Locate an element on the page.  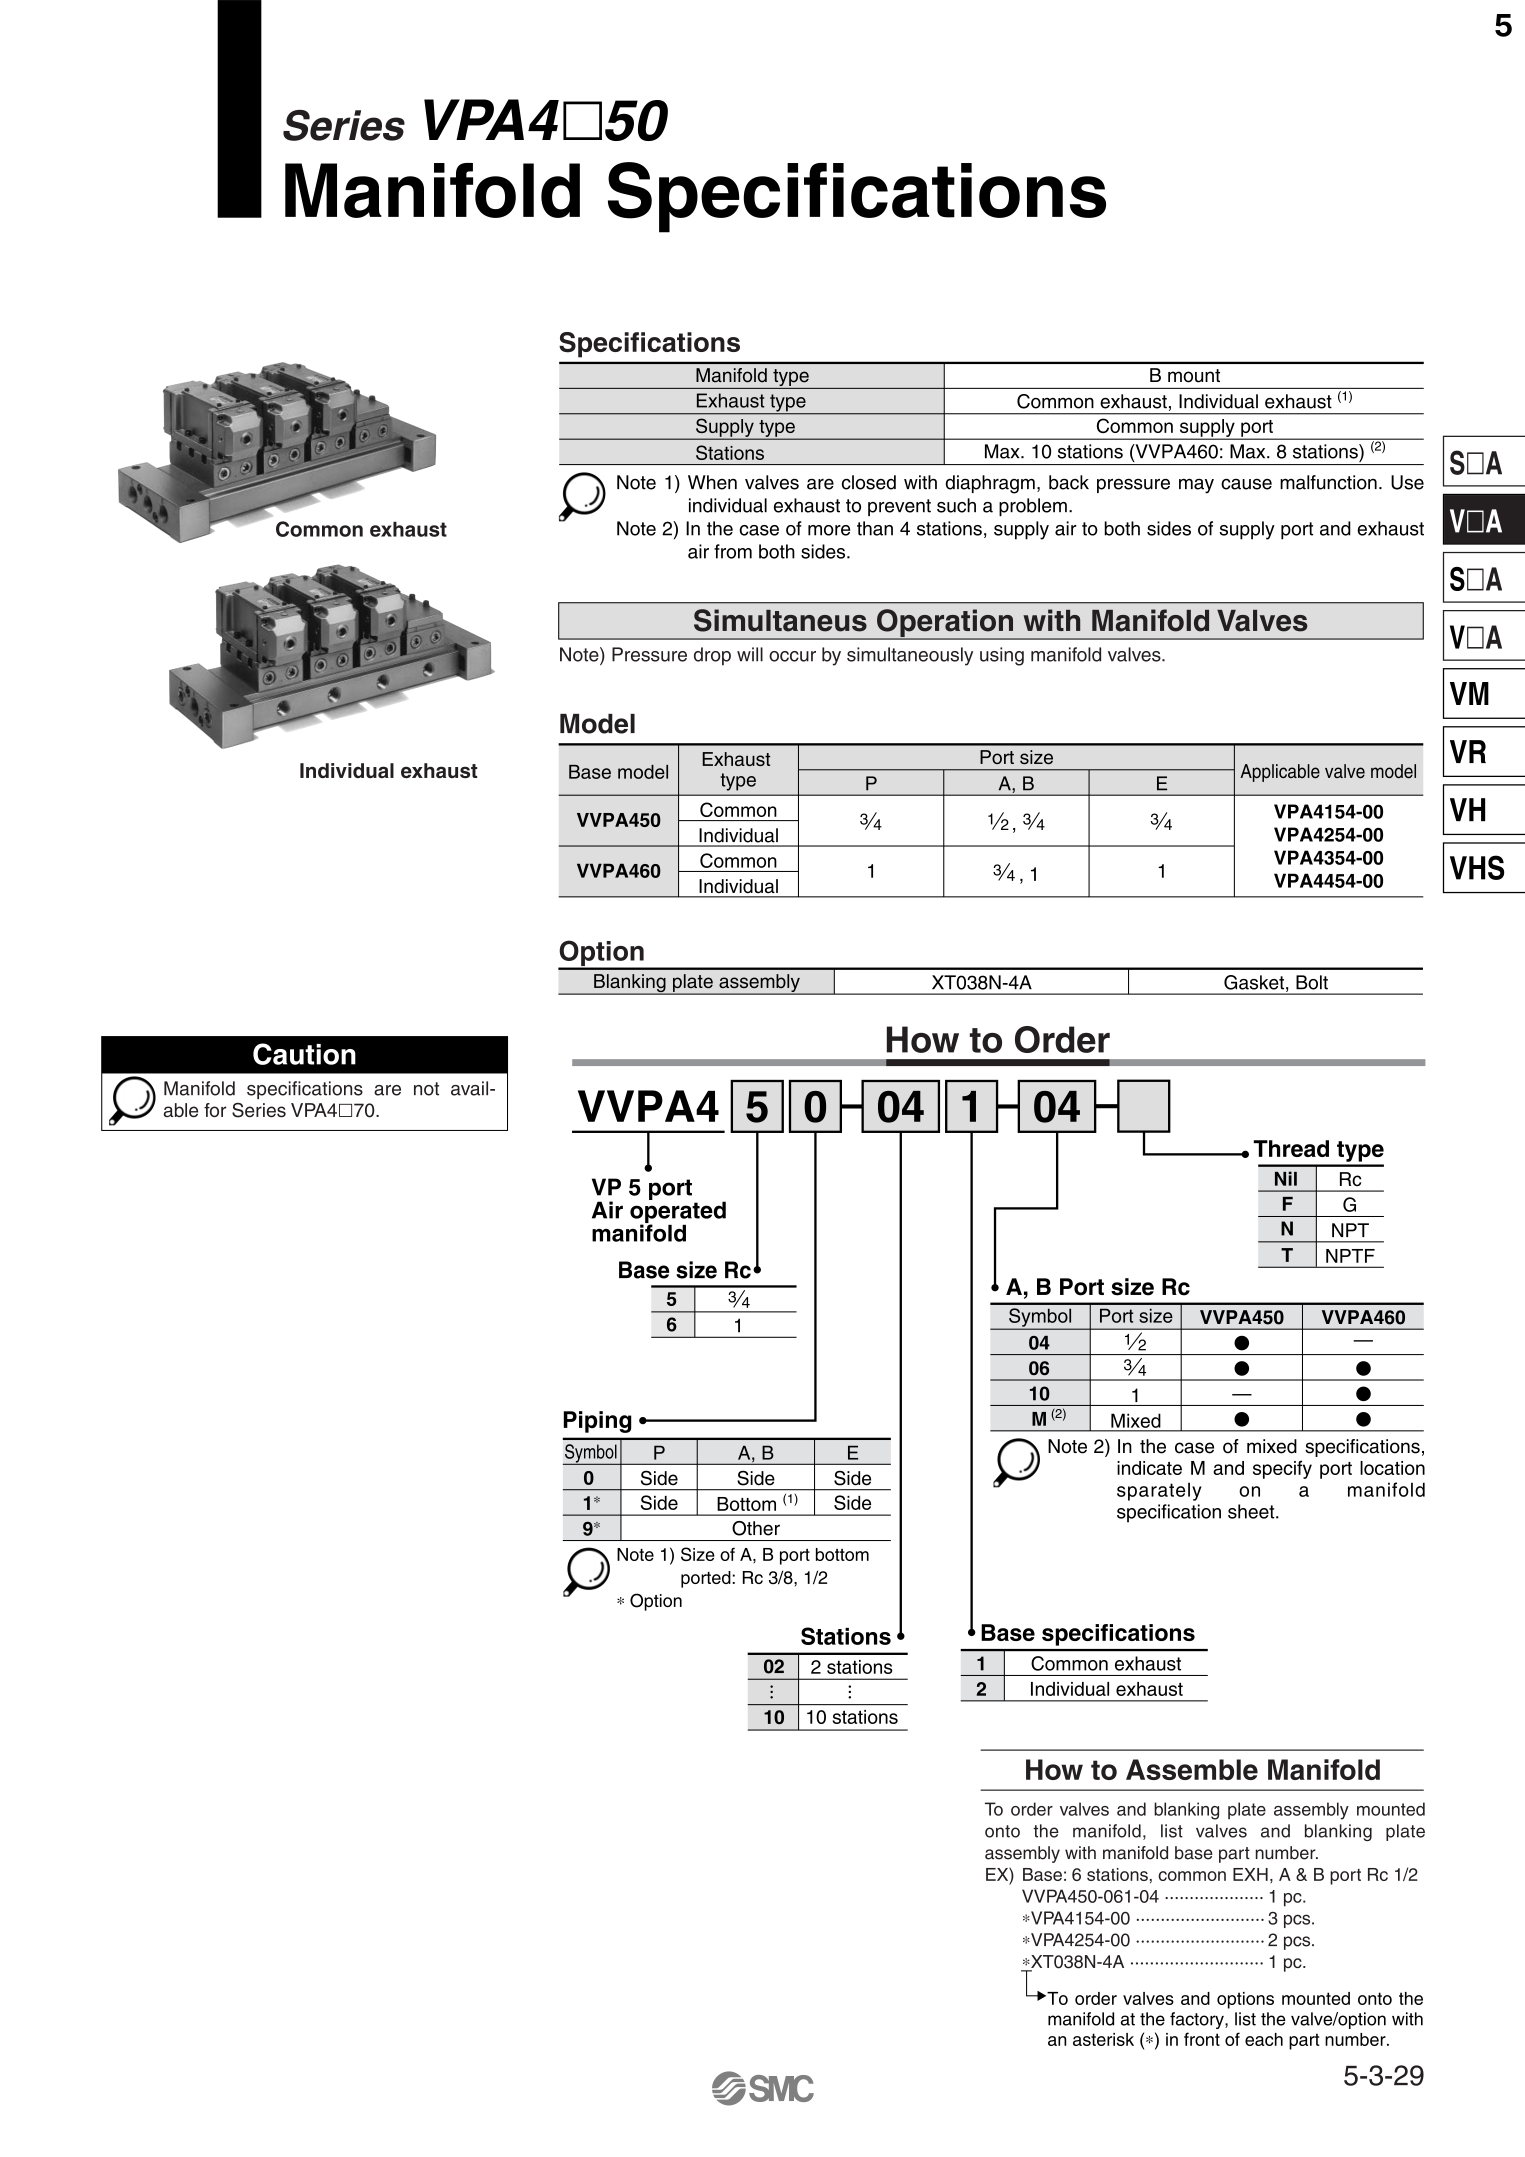
Piping is located at coordinates (598, 1422).
